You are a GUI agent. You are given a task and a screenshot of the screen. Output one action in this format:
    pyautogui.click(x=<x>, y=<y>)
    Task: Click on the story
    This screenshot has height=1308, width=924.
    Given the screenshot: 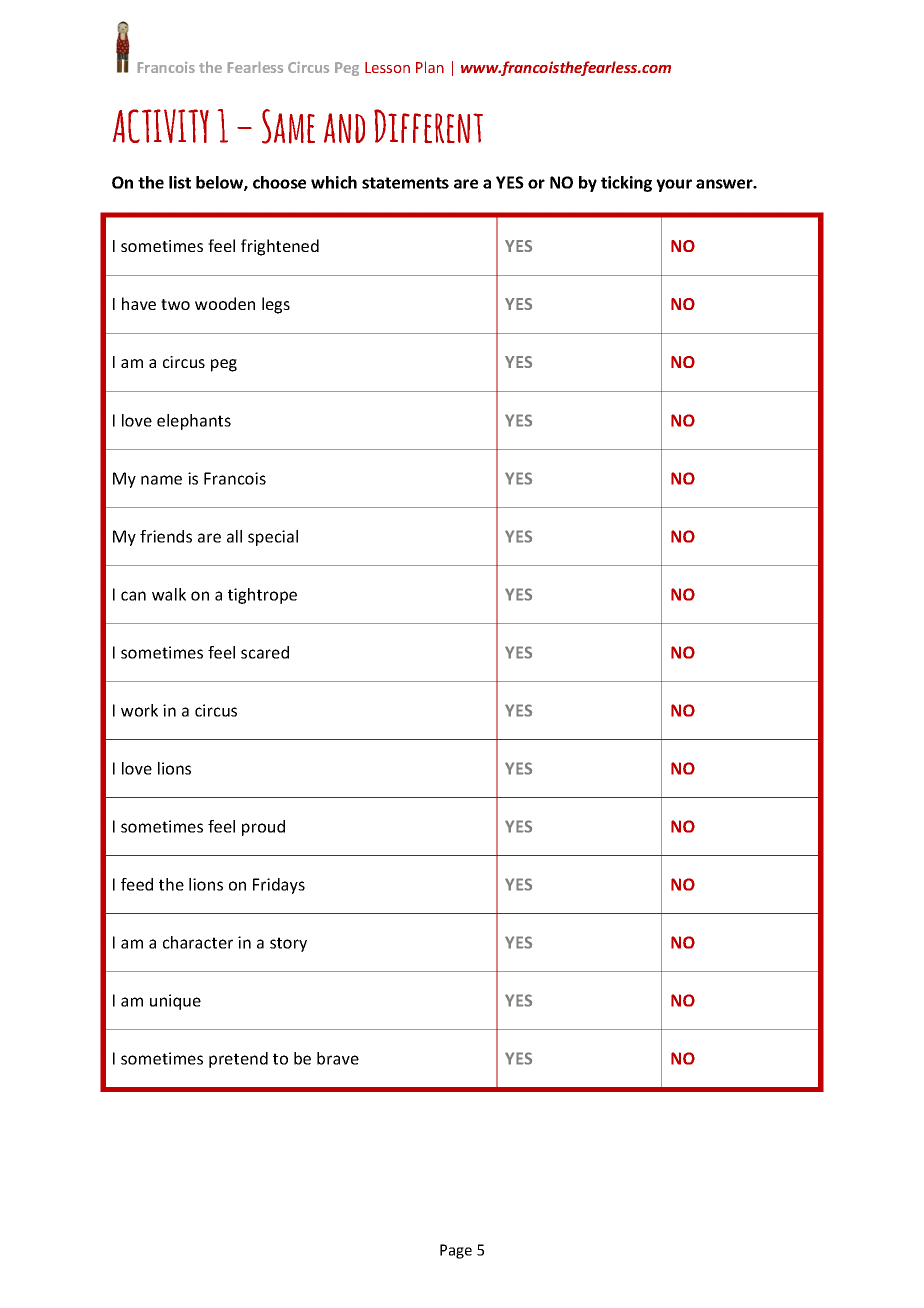 What is the action you would take?
    pyautogui.click(x=288, y=944)
